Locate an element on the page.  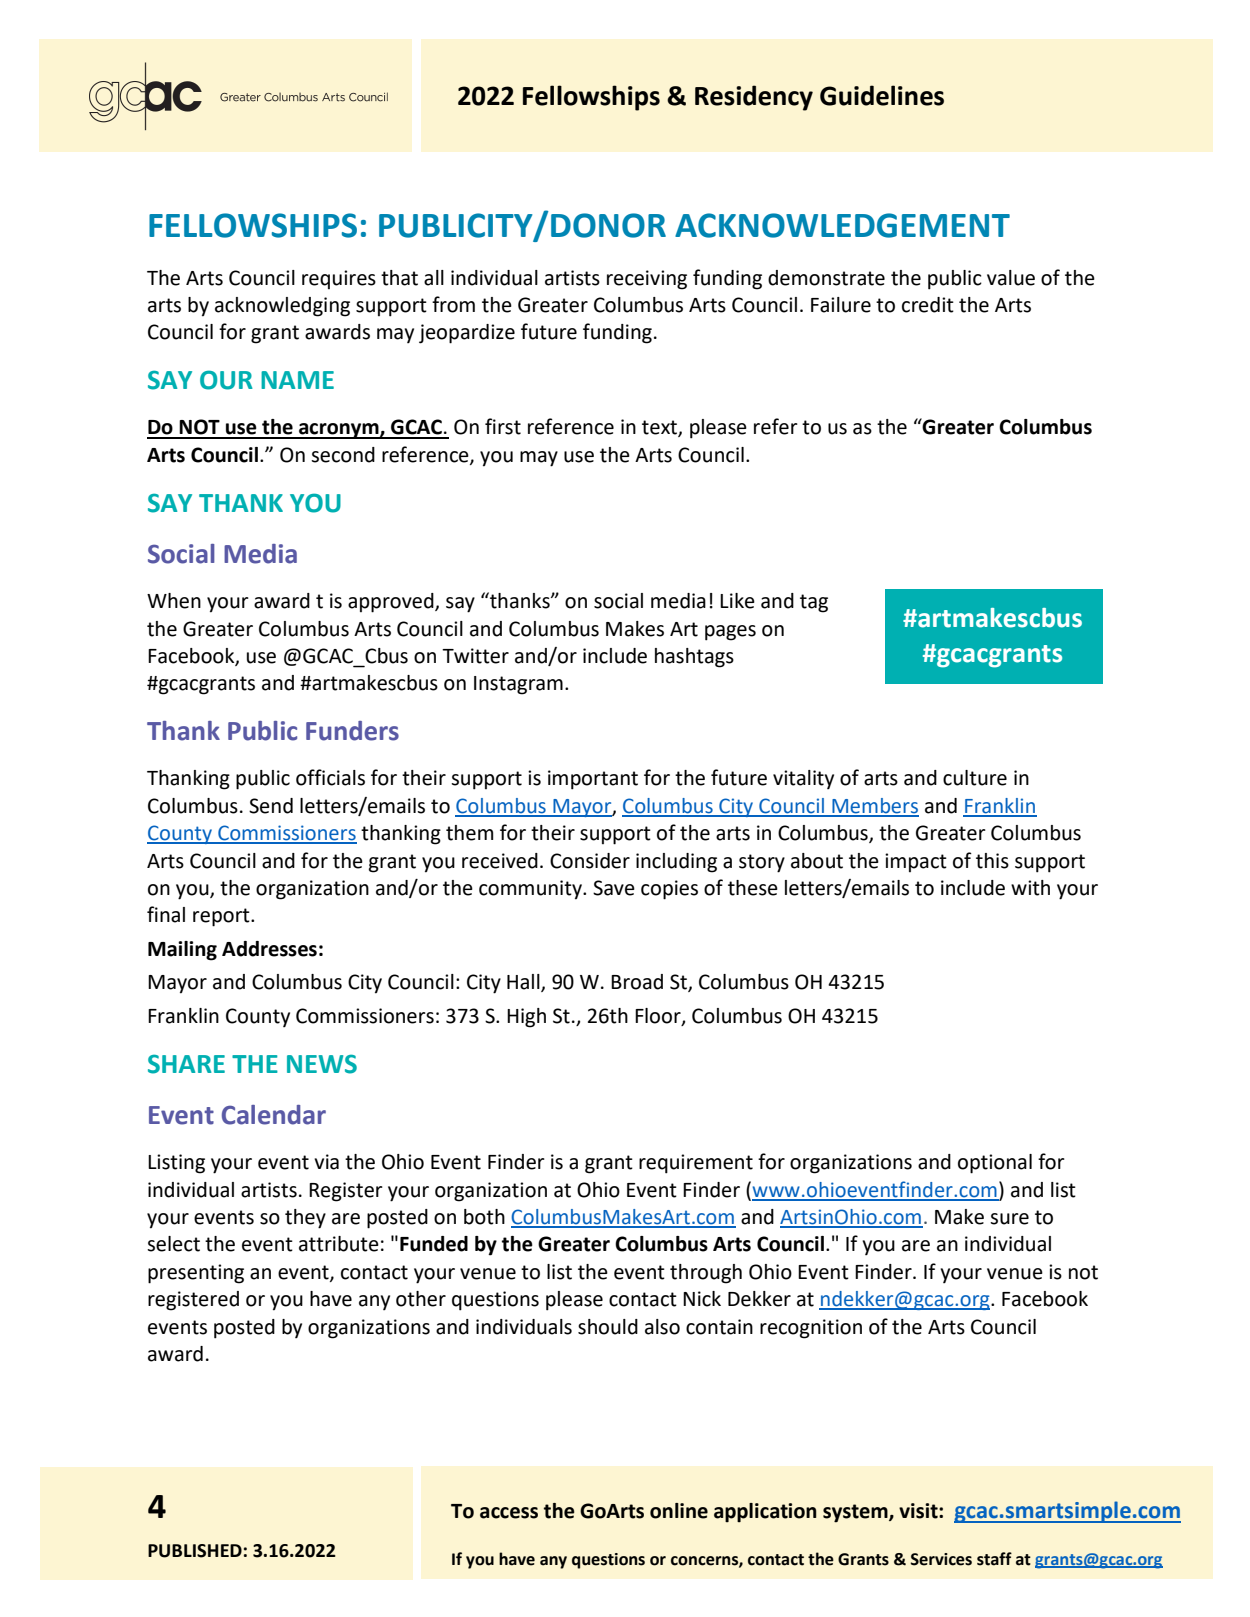
When is located at coordinates (174, 601).
